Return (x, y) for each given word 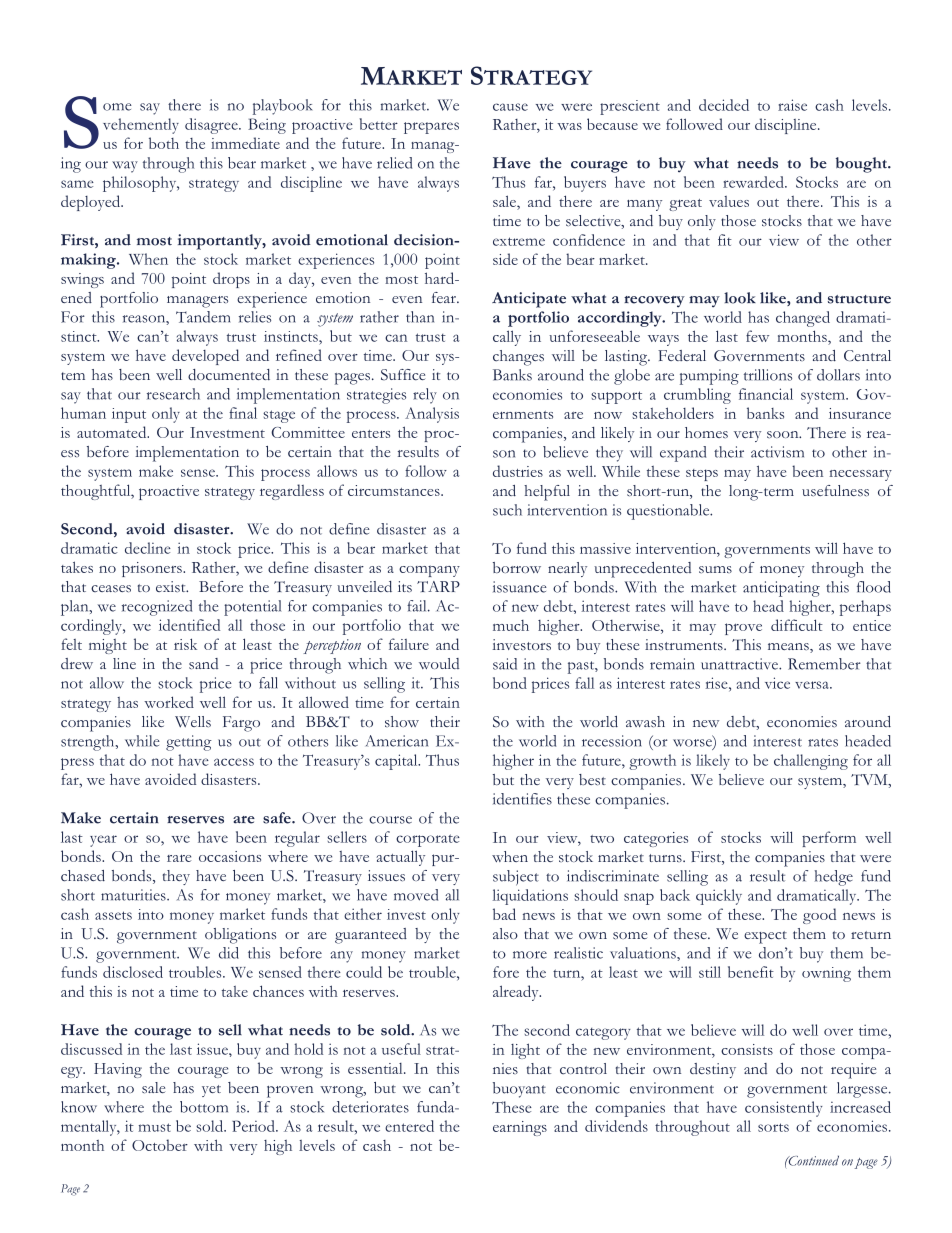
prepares (431, 128)
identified (189, 625)
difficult (797, 625)
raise (792, 105)
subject (516, 878)
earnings (520, 1128)
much (511, 625)
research (173, 394)
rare (179, 858)
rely (425, 396)
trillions (768, 375)
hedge (834, 878)
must (154, 1127)
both (164, 143)
